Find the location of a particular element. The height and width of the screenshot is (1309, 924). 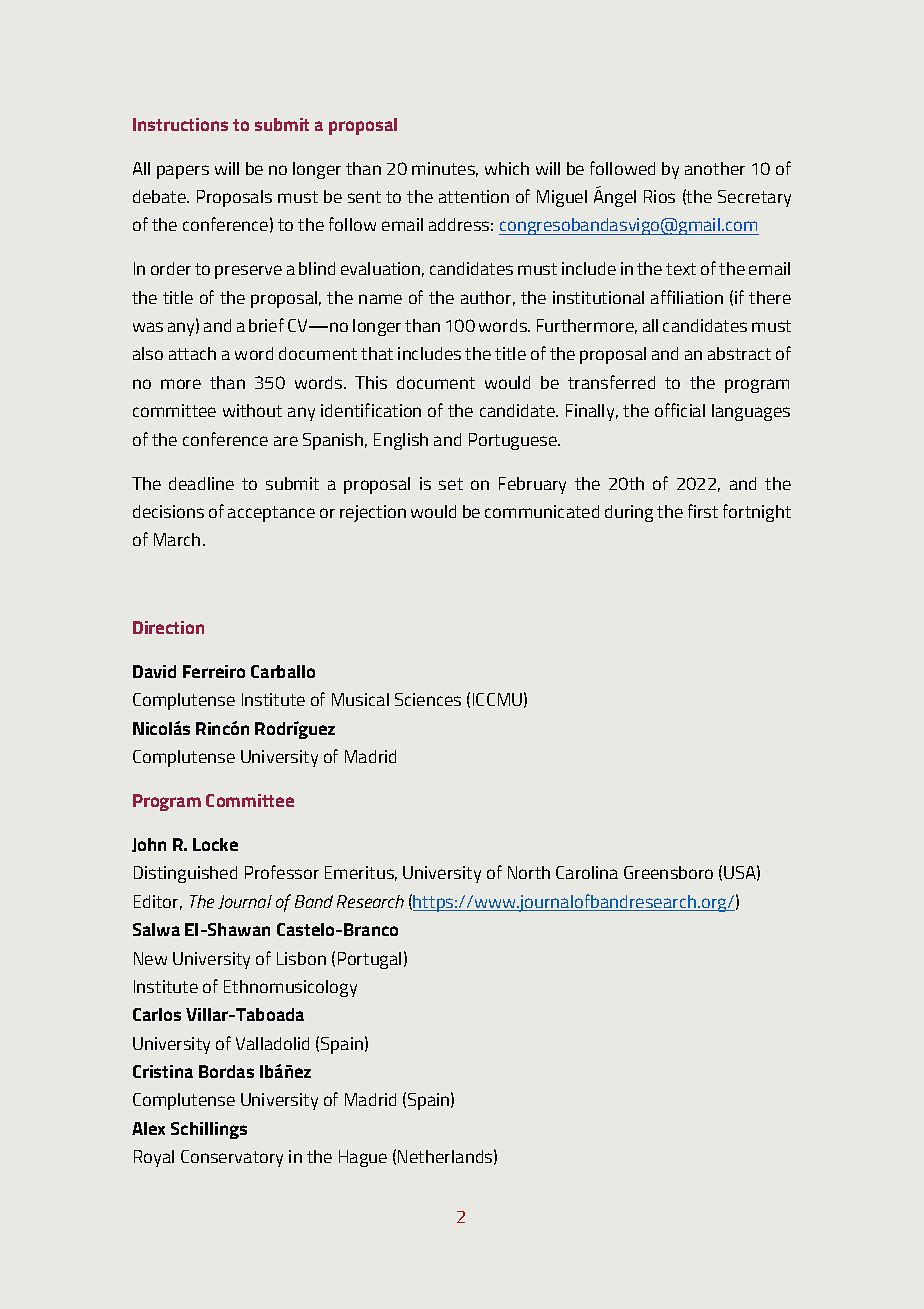

which is located at coordinates (507, 168).
